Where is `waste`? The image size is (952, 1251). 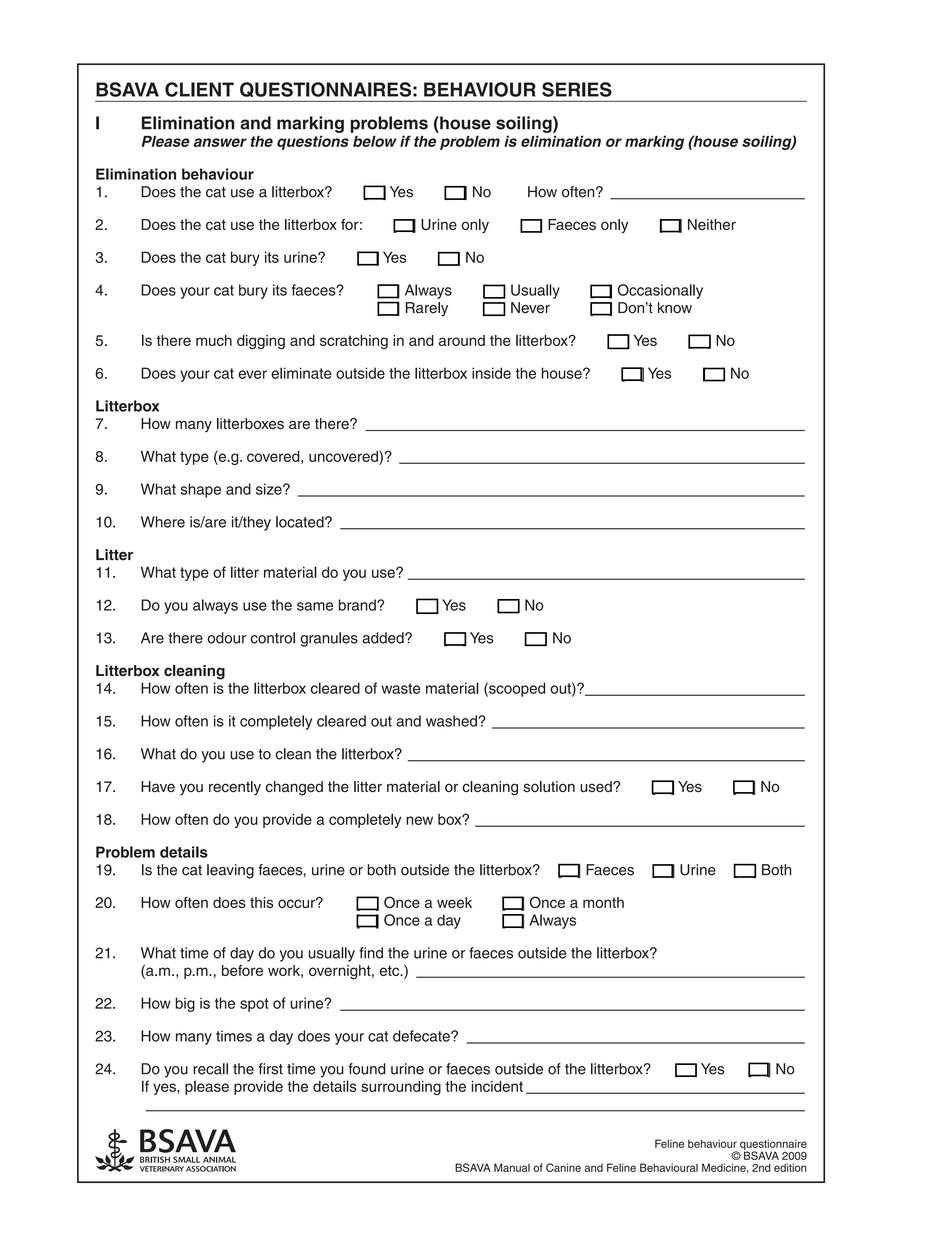
waste is located at coordinates (400, 688).
